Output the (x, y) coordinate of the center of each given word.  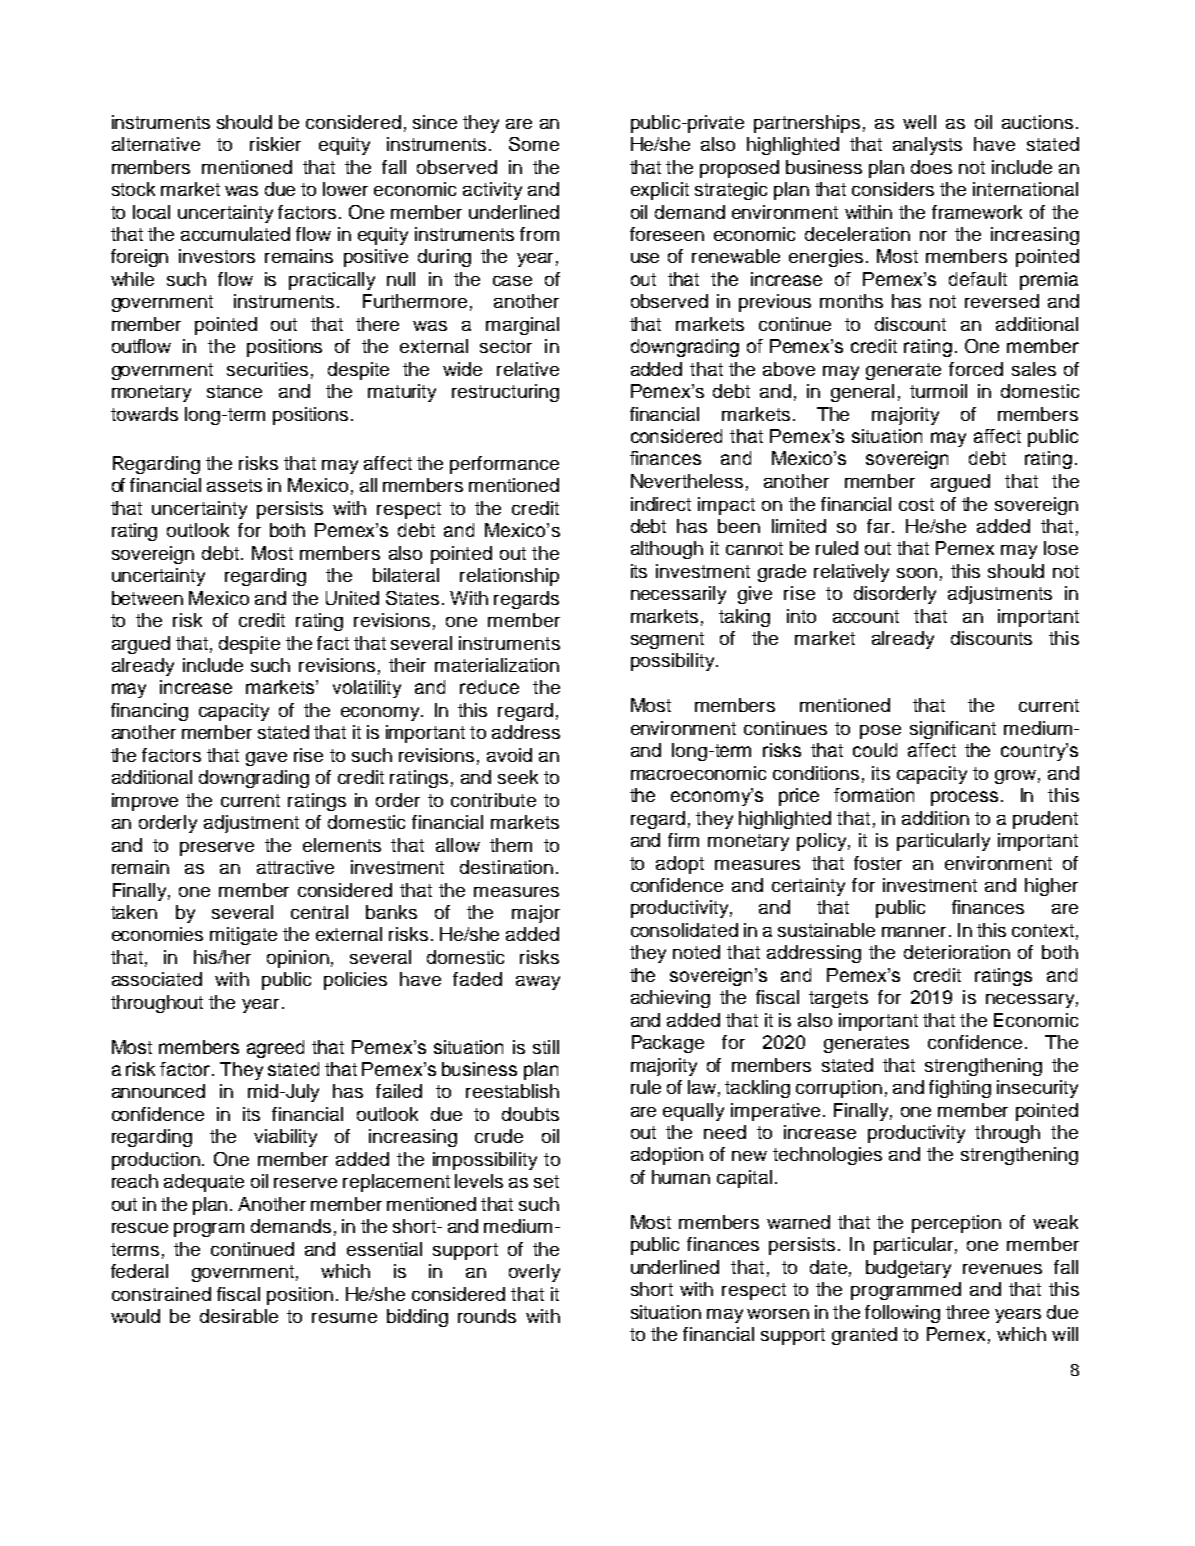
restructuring (505, 393)
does (931, 167)
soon (917, 573)
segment (667, 640)
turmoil (938, 391)
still (546, 1047)
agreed (275, 1049)
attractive (295, 867)
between (147, 598)
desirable (239, 1316)
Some (534, 144)
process (964, 798)
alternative (156, 144)
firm (683, 840)
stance (234, 391)
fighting (960, 1089)
